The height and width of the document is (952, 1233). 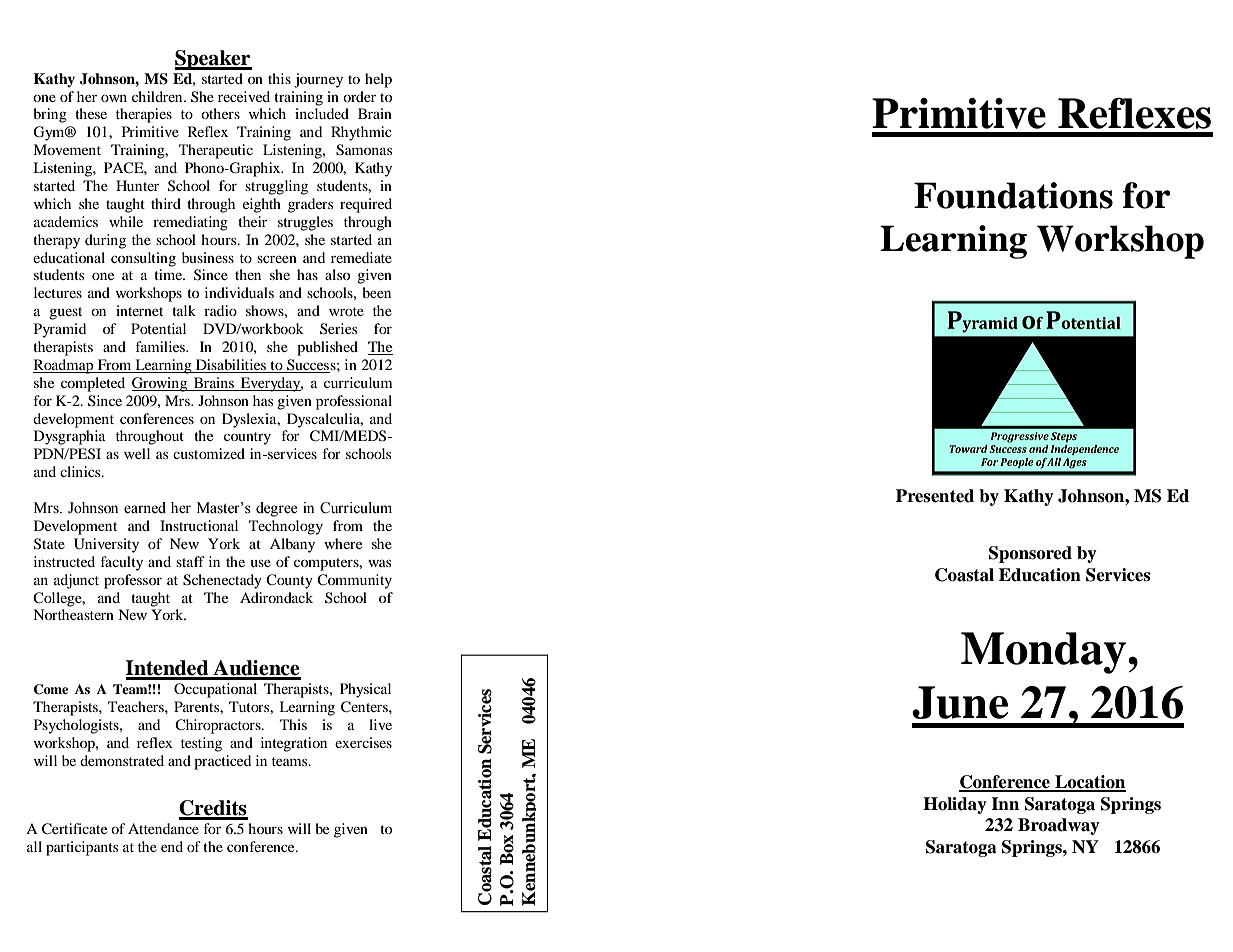 I want to click on Sponsored, so click(x=1030, y=554).
